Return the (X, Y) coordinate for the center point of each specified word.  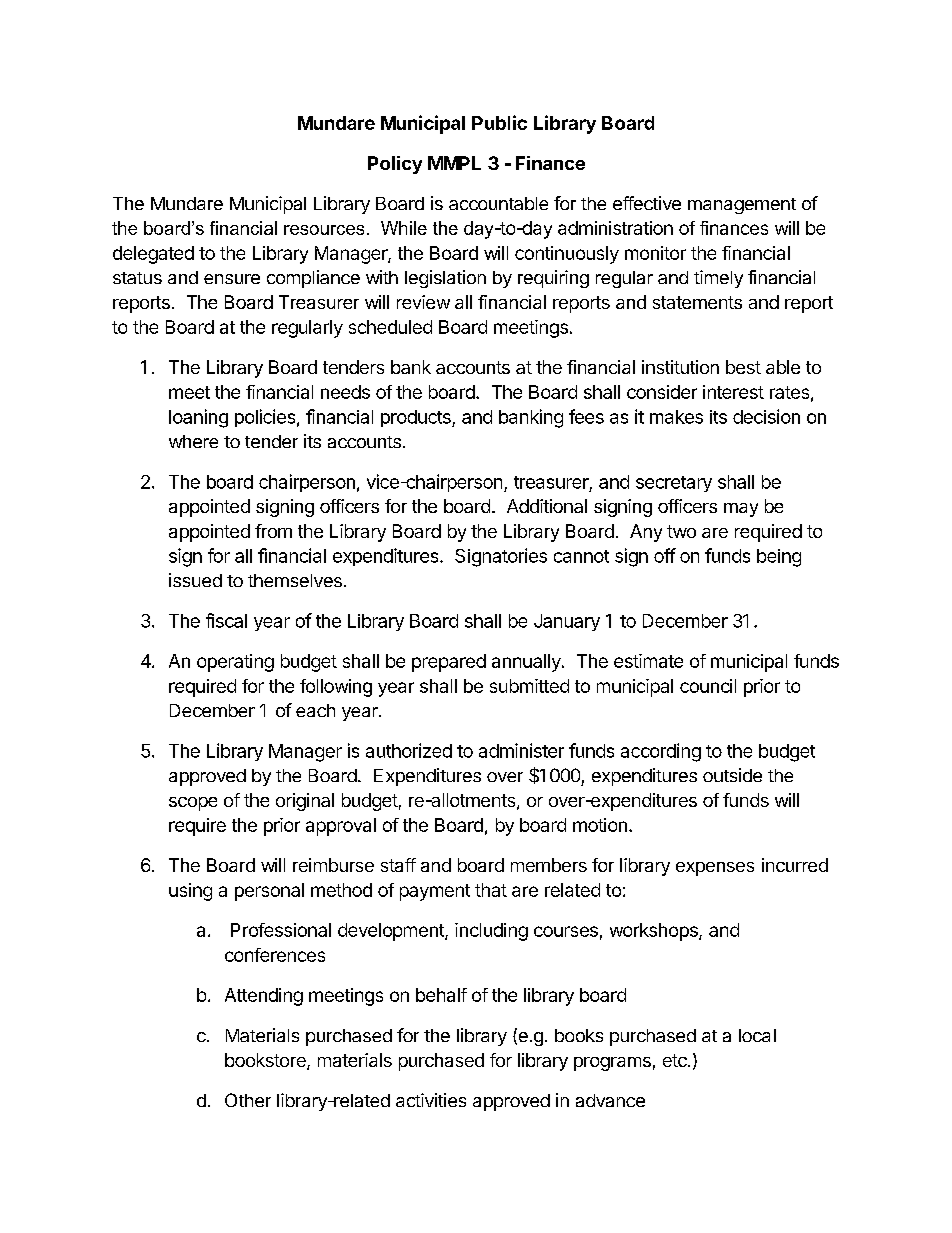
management (742, 206)
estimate (648, 661)
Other (248, 1100)
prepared (449, 663)
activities (431, 1100)
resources (324, 230)
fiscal (226, 620)
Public (499, 122)
